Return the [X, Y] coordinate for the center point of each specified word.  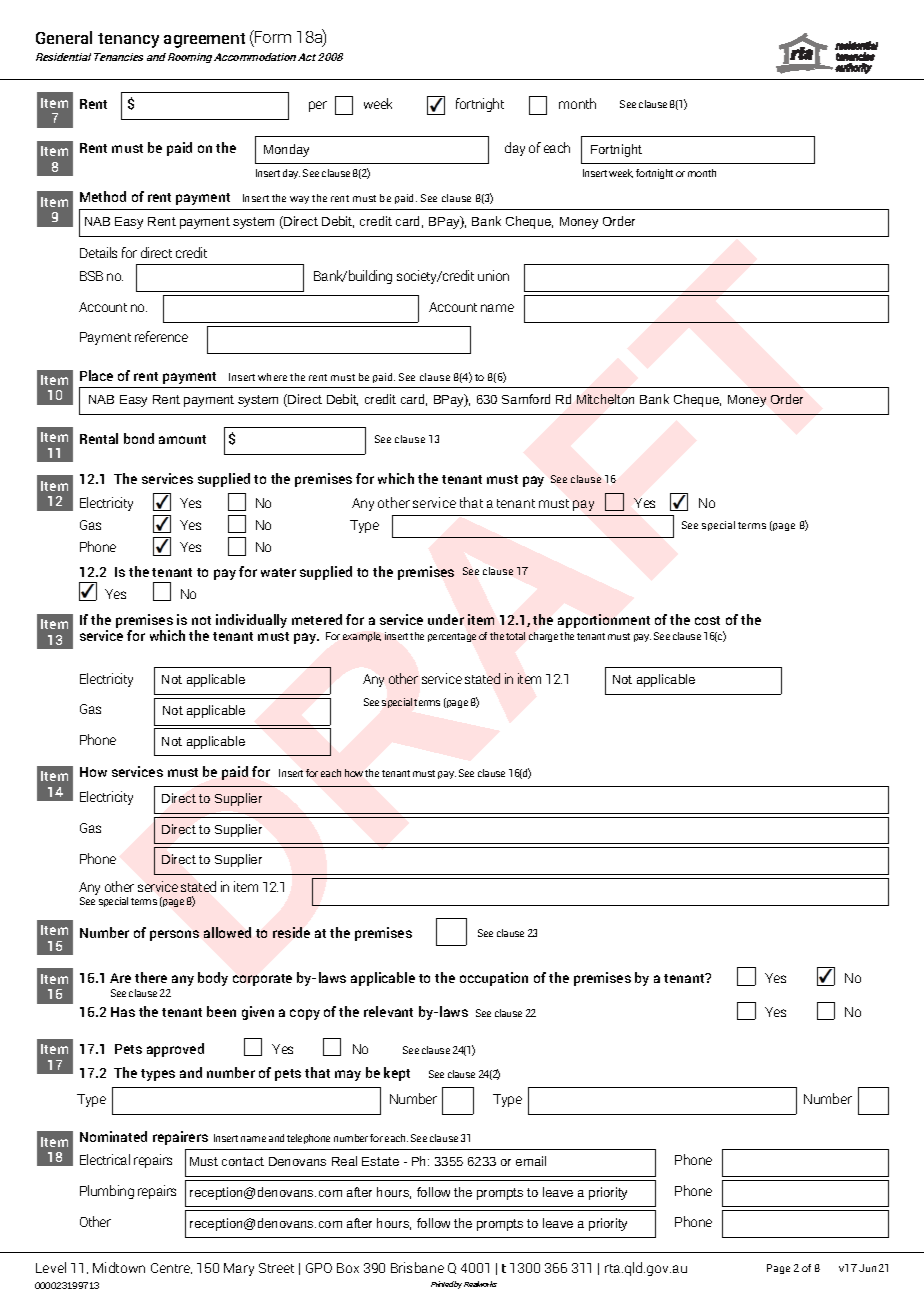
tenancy [128, 40]
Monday [286, 150]
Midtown [119, 1267]
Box [348, 1268]
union [493, 275]
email [531, 1161]
